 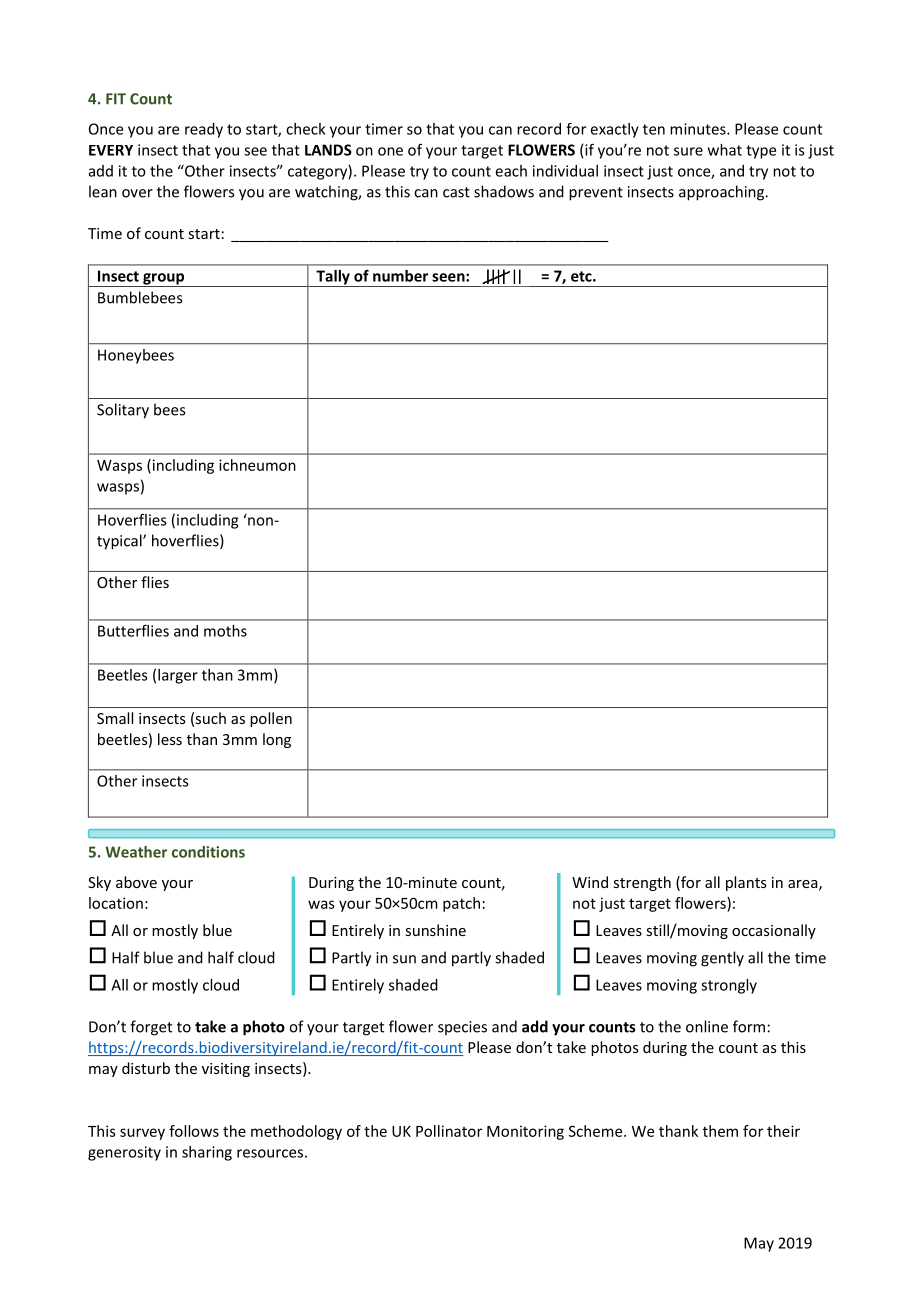 I want to click on follows, so click(x=194, y=1131).
